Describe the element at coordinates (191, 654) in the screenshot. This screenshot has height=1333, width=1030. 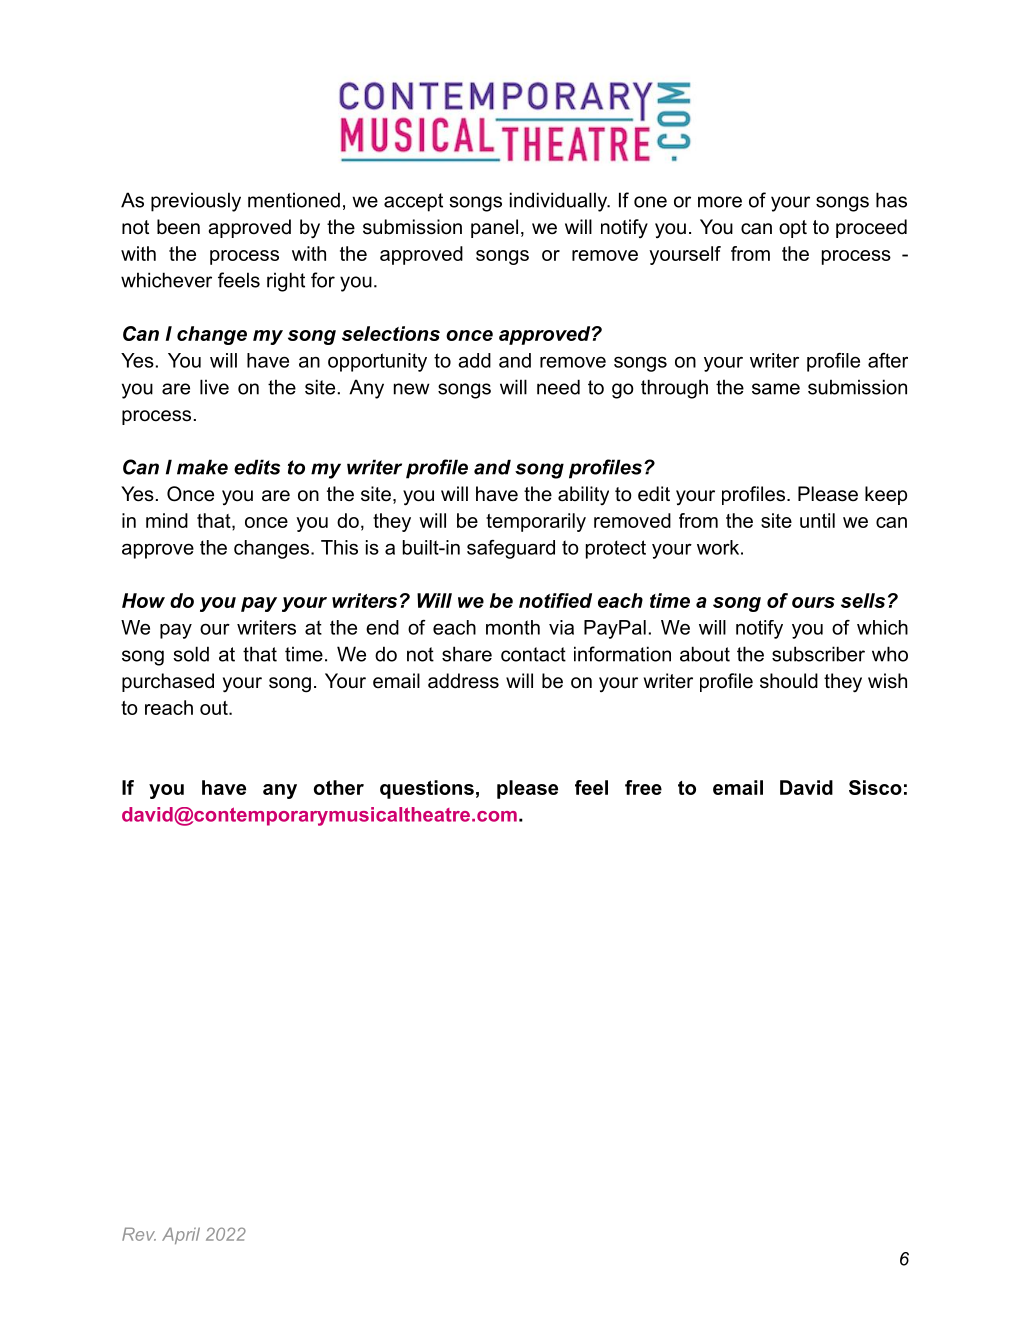
I see `sold` at that location.
